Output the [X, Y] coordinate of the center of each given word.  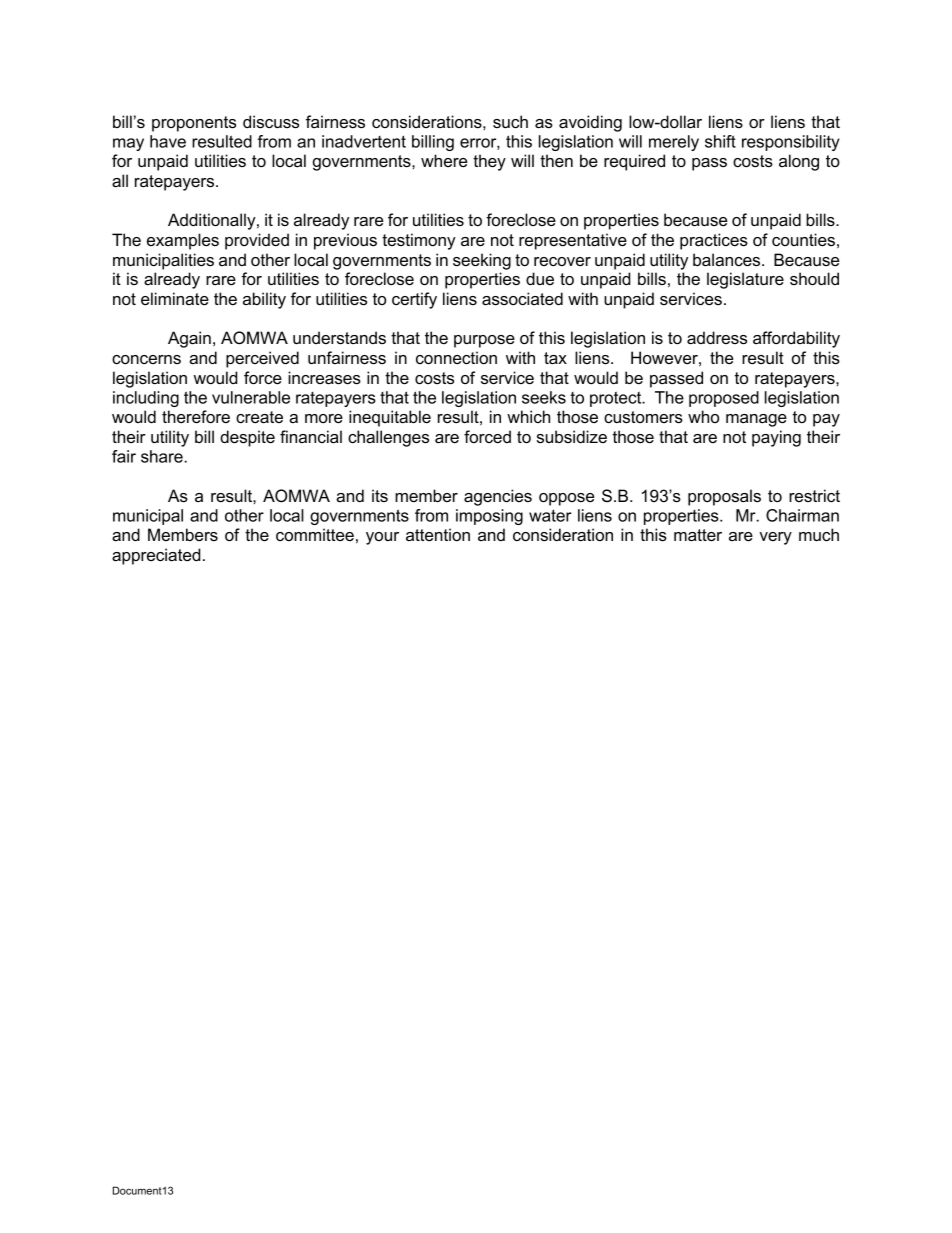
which [528, 416]
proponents [194, 124]
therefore [196, 416]
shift [720, 141]
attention [438, 534]
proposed [724, 399]
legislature [745, 280]
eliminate [175, 298]
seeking [482, 261]
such [510, 121]
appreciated [156, 556]
